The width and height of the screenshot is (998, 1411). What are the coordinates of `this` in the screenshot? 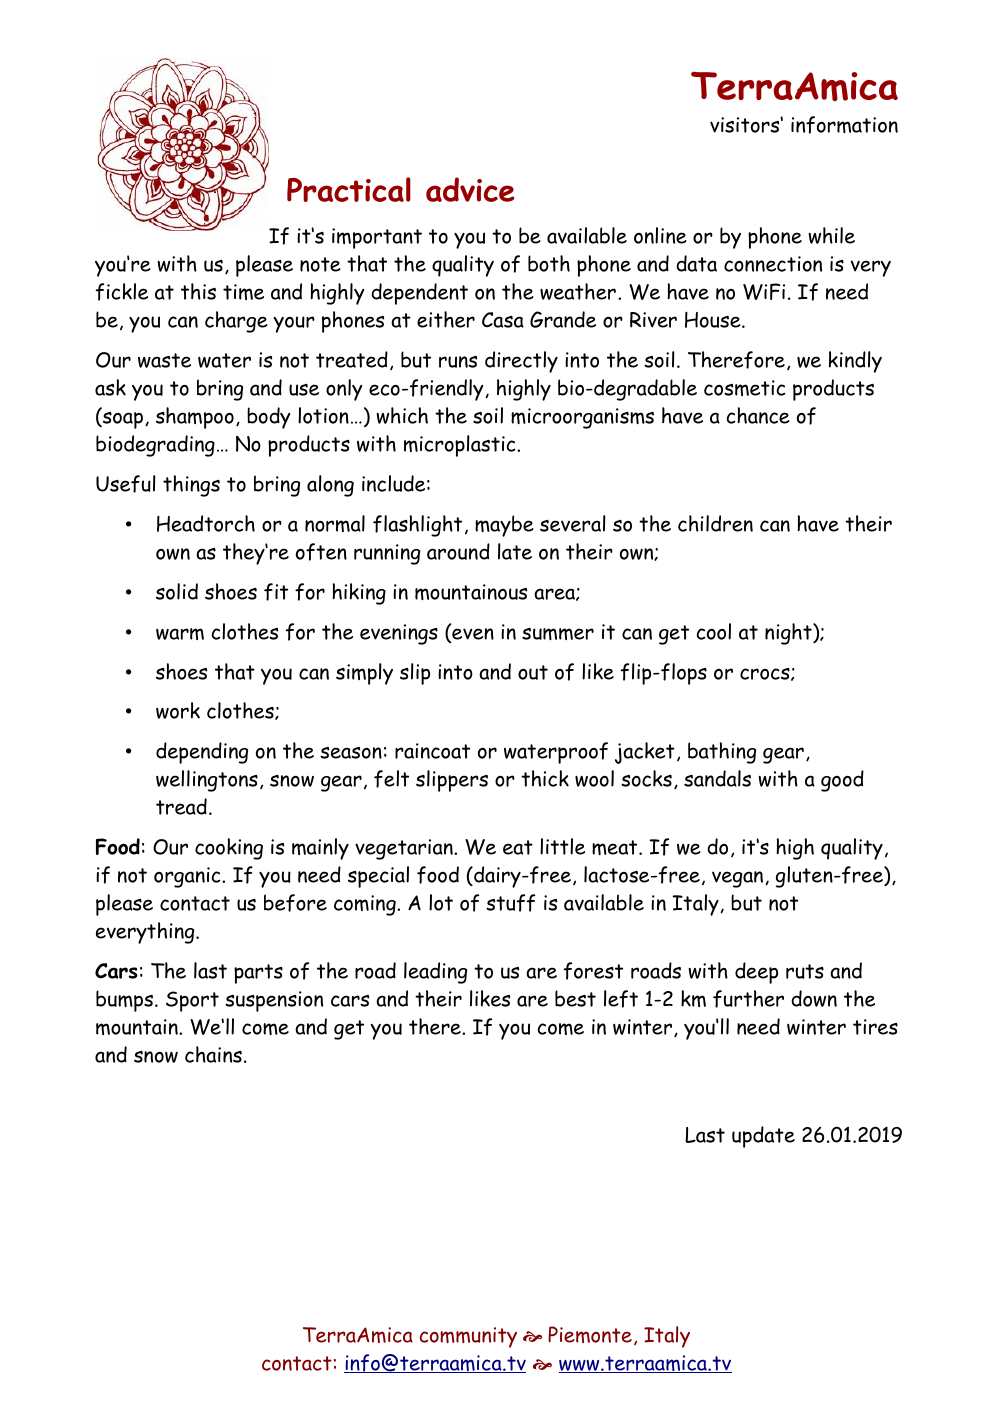 It's located at (198, 291).
